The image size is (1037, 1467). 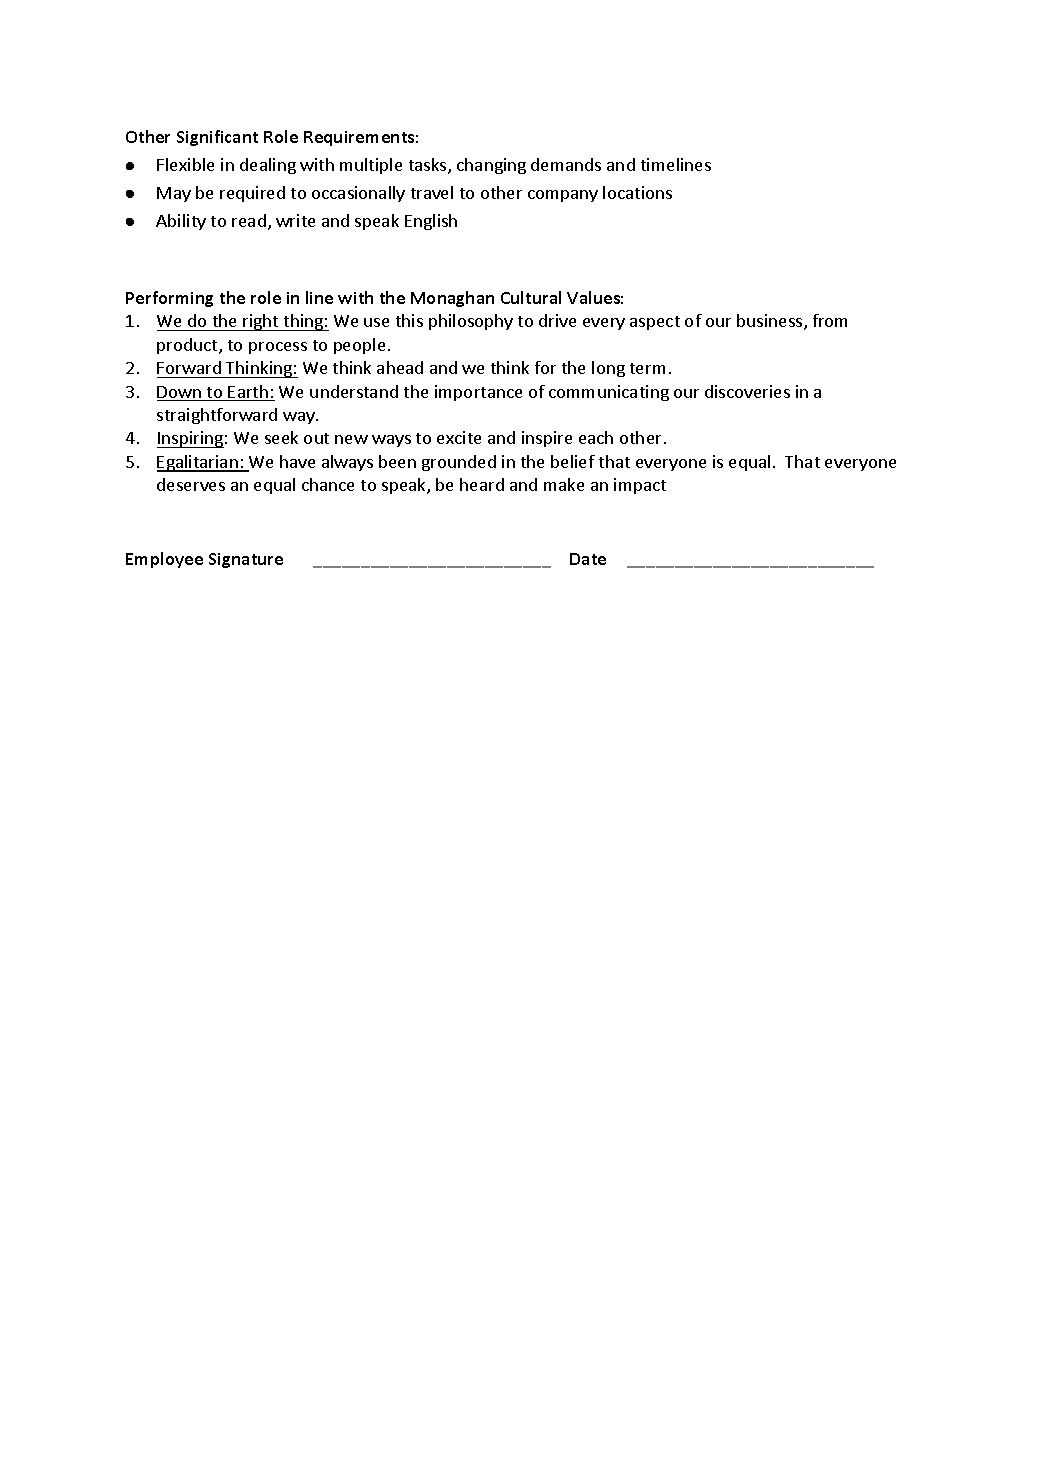 I want to click on process, so click(x=278, y=348).
